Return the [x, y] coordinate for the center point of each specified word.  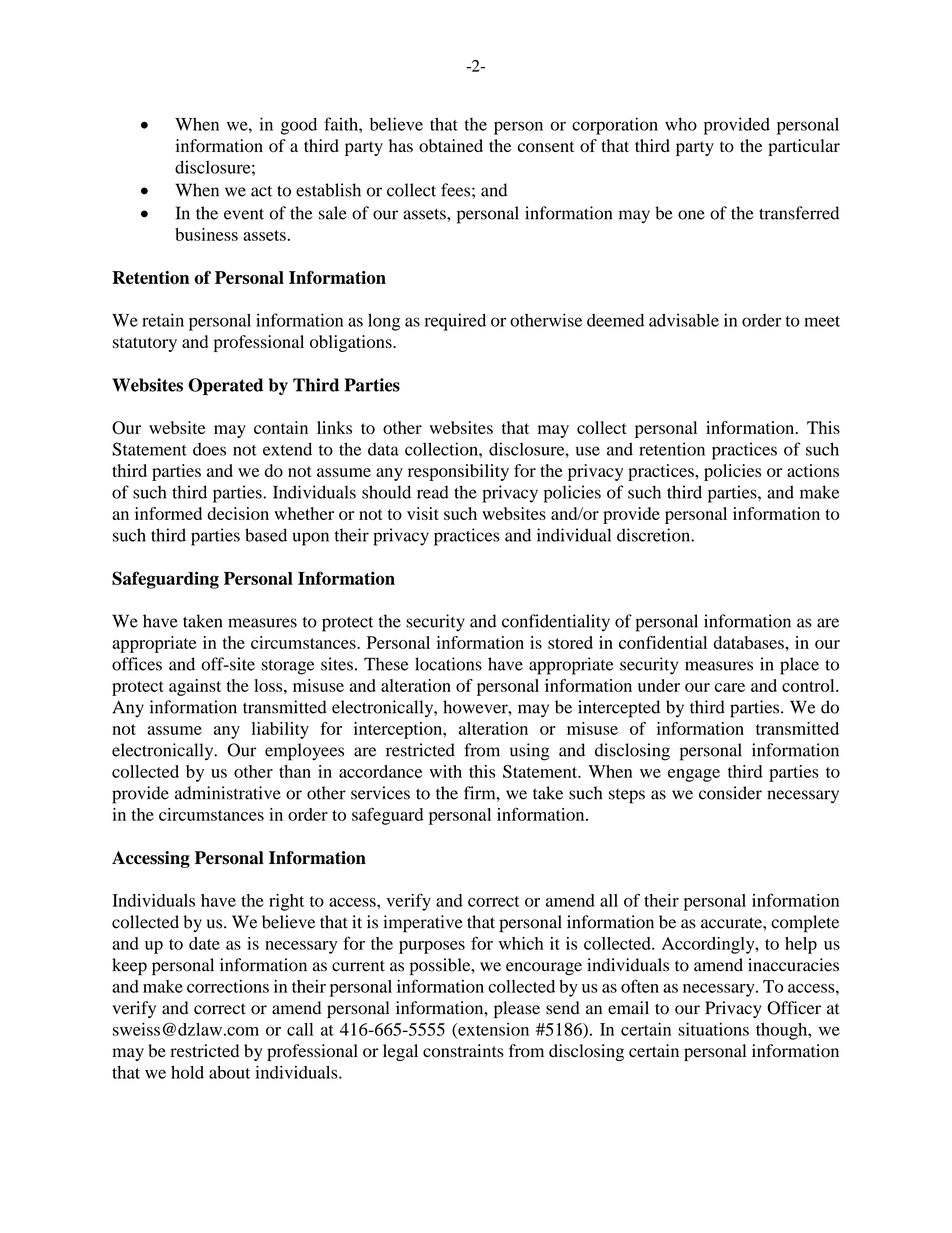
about [229, 1072]
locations [448, 664]
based [266, 535]
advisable [684, 320]
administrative [228, 793]
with [446, 771]
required [455, 322]
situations [713, 1029]
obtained [451, 146]
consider [730, 793]
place [799, 666]
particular [804, 147]
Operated [225, 386]
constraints [463, 1051]
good [299, 126]
